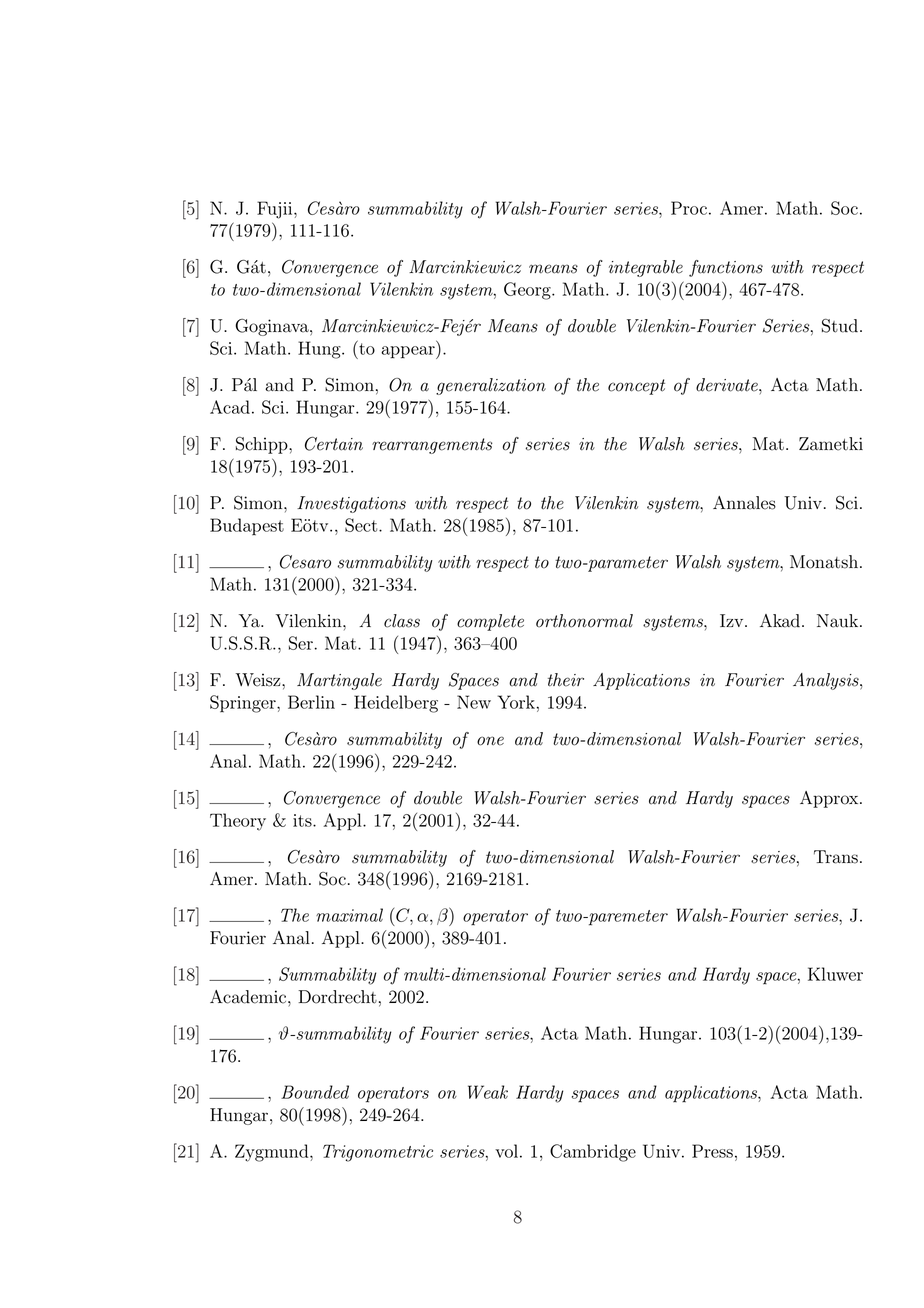 The width and height of the screenshot is (924, 1308). Describe the element at coordinates (728, 385) in the screenshot. I see `derivate` at that location.
